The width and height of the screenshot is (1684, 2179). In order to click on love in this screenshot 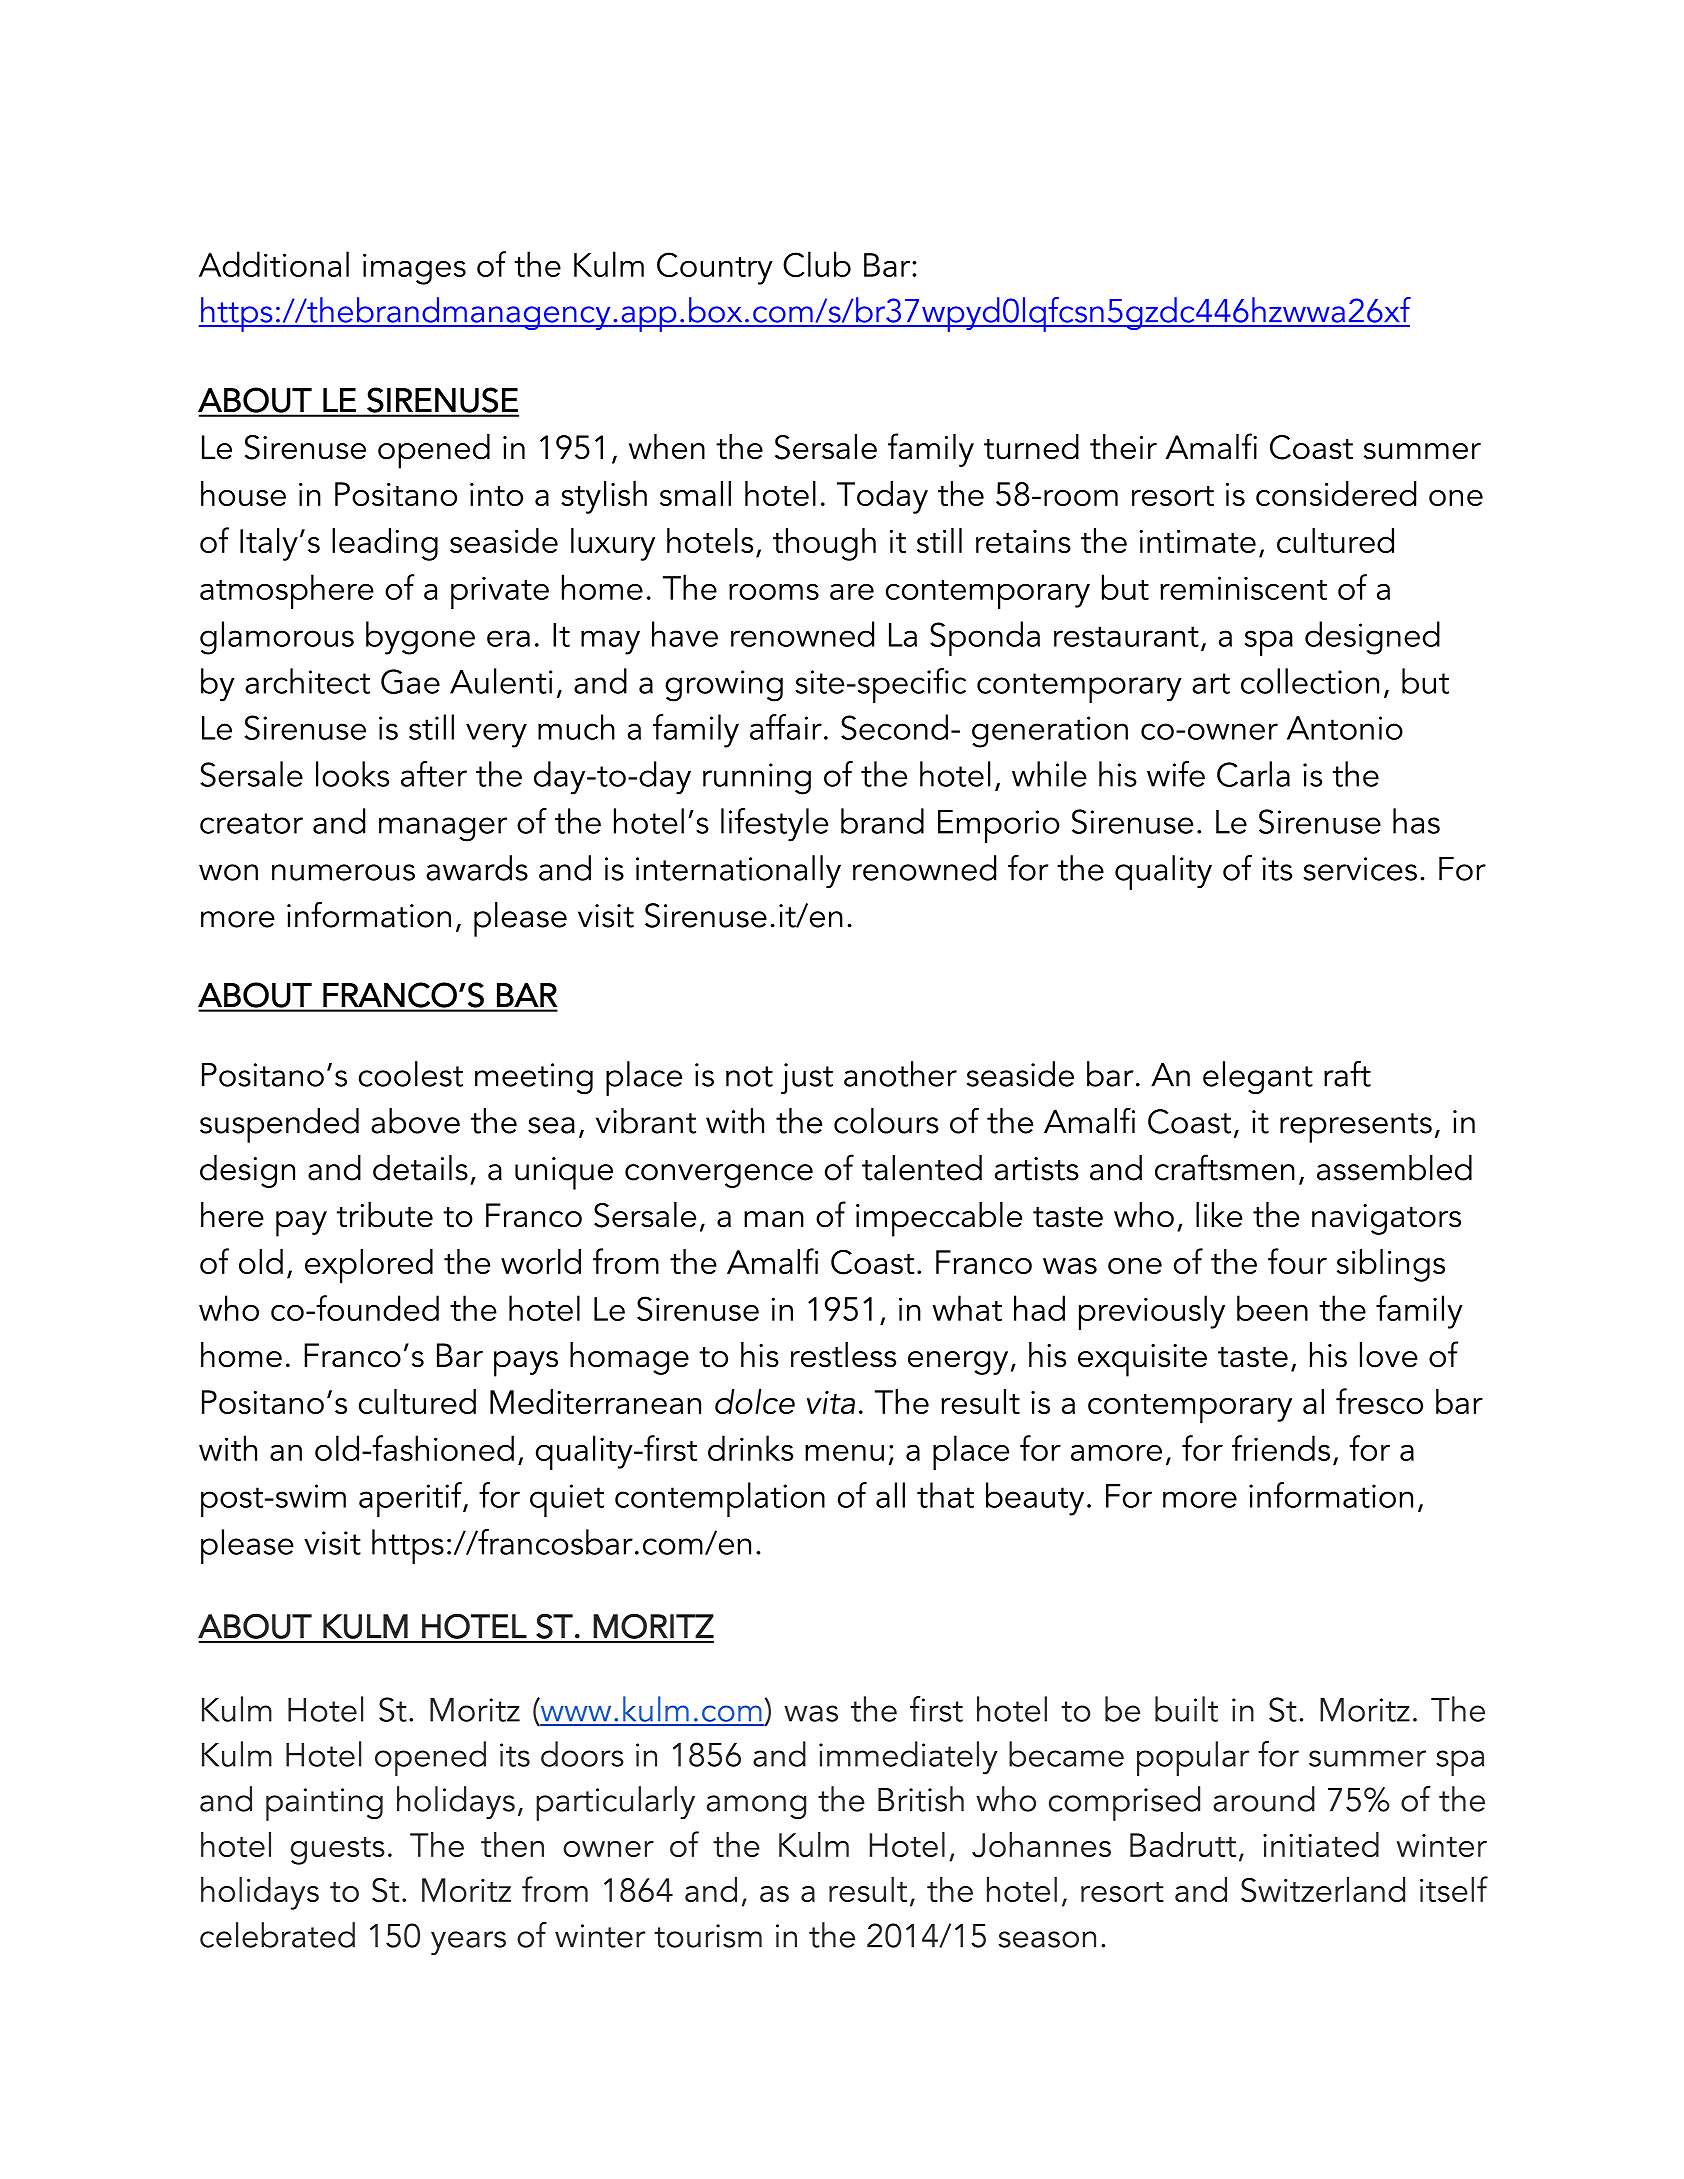, I will do `click(1389, 1355)`.
